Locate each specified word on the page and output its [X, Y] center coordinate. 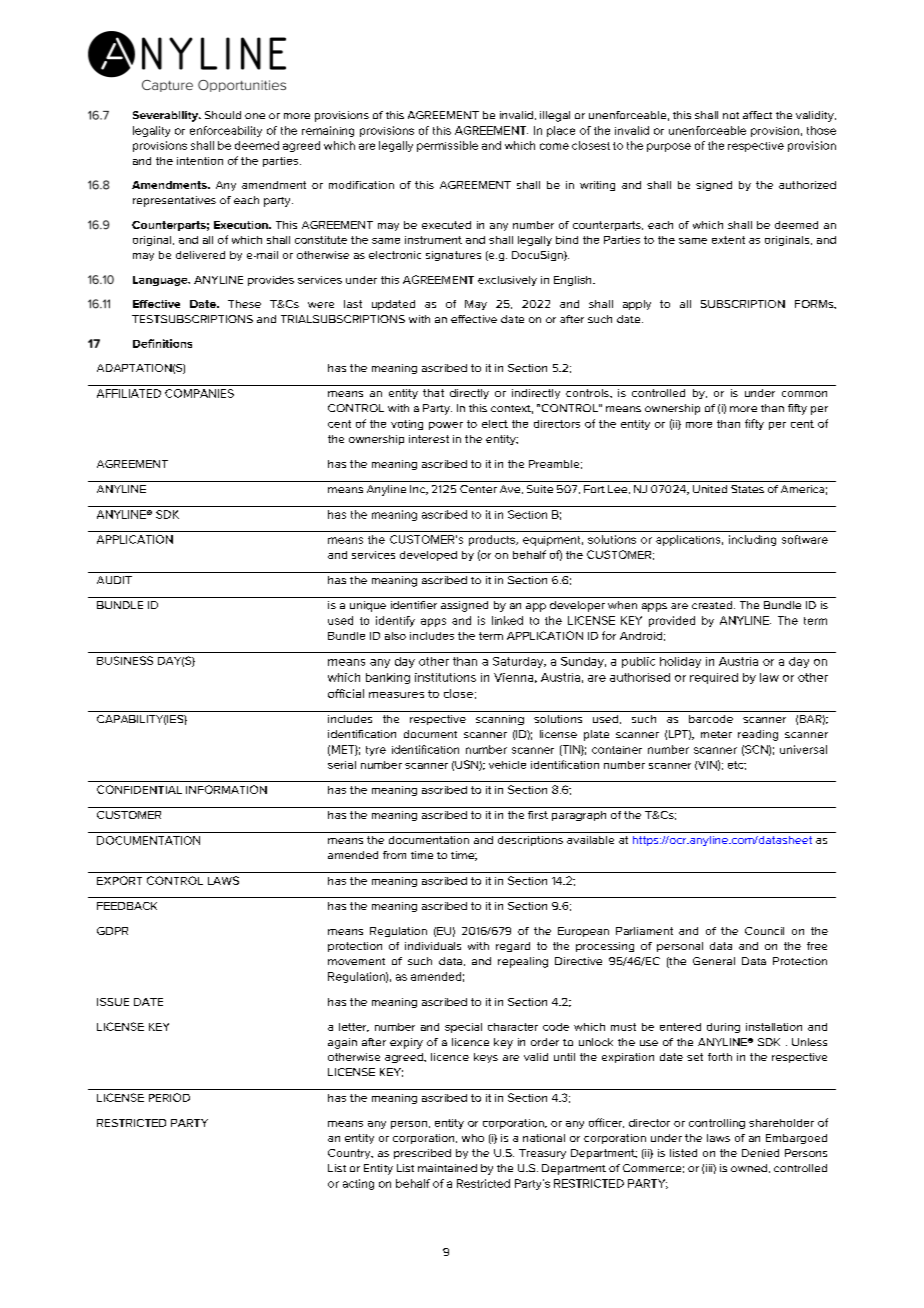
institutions [445, 677]
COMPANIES [199, 393]
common [804, 394]
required [714, 678]
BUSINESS [125, 660]
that [433, 393]
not [731, 115]
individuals [433, 946]
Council [764, 931]
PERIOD [169, 1097]
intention [200, 161]
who [473, 1138]
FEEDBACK [127, 906]
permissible [447, 146]
